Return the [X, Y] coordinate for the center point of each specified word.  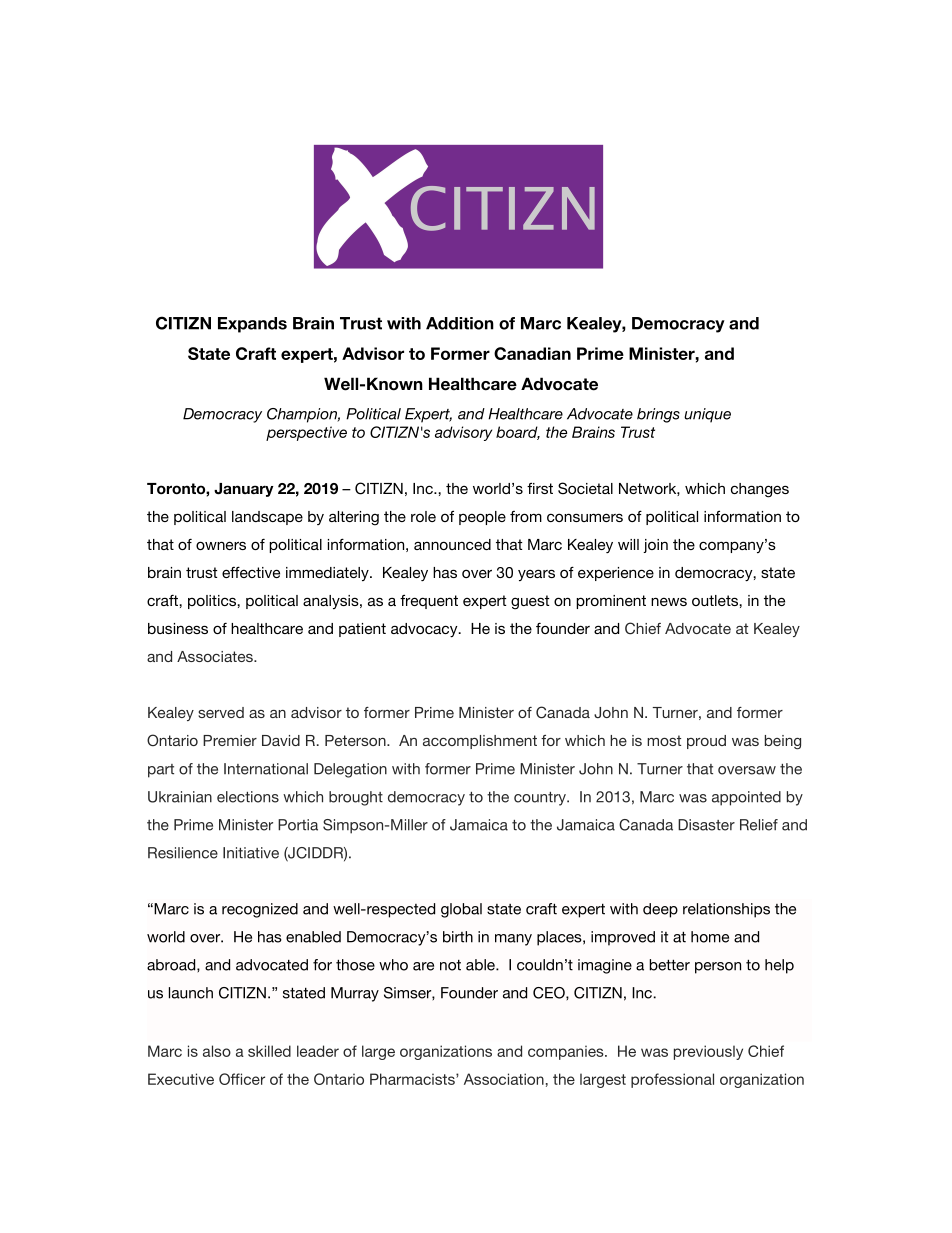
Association [504, 1079]
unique [707, 415]
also [217, 1051]
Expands [252, 325]
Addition [460, 323]
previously [708, 1052]
